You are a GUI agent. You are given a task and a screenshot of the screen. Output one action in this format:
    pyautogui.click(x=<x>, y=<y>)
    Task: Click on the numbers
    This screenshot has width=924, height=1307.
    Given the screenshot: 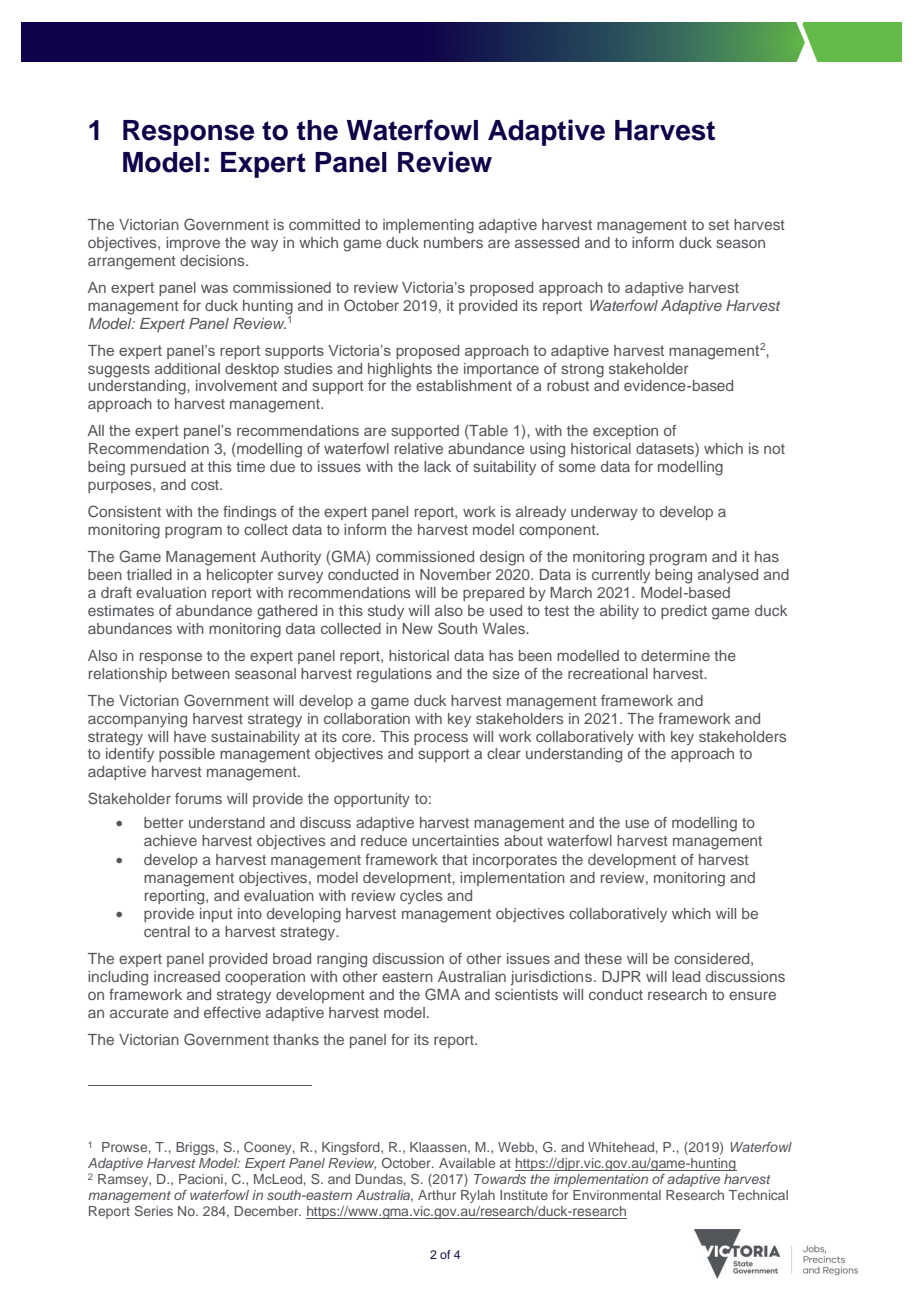 What is the action you would take?
    pyautogui.click(x=453, y=242)
